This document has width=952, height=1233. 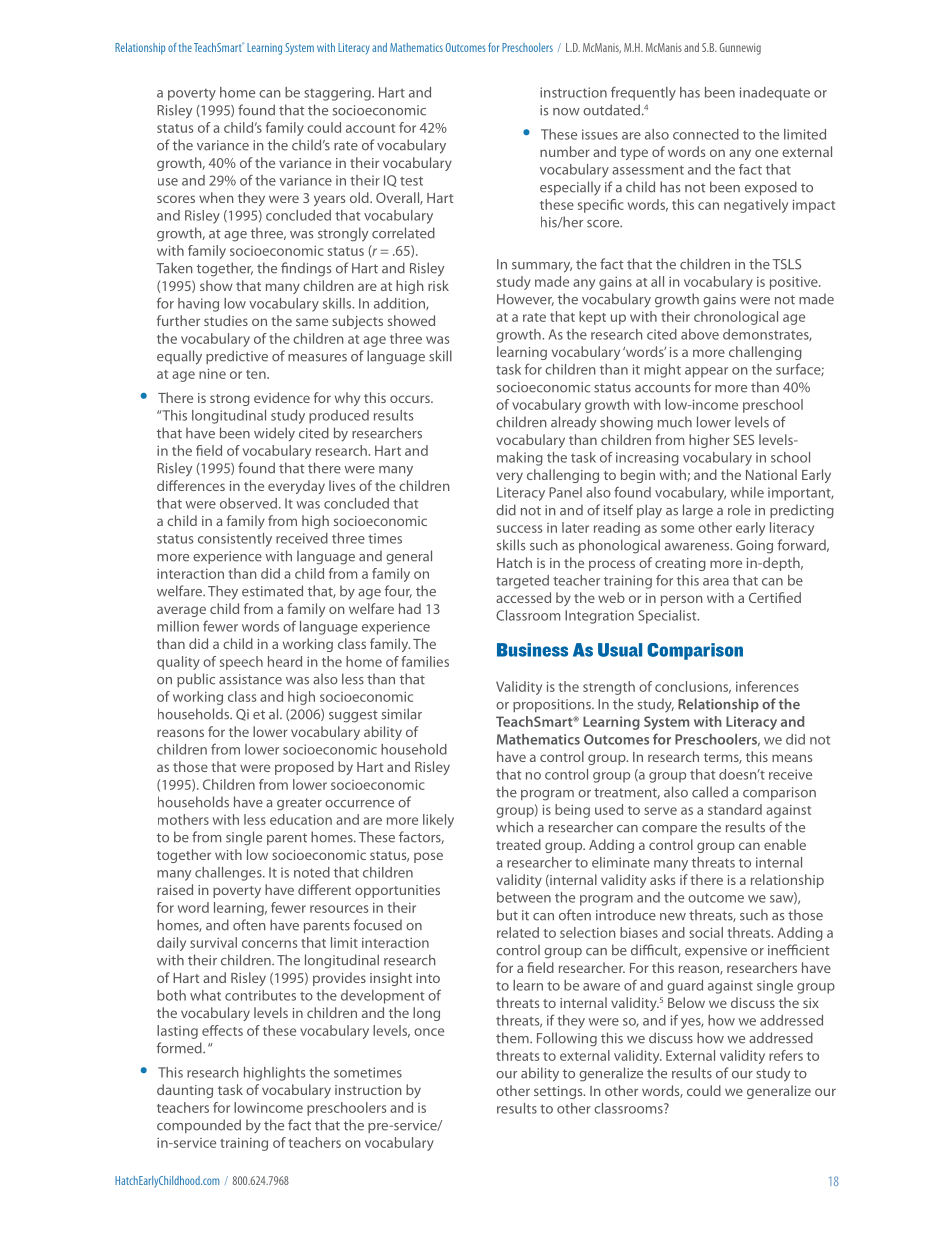 What do you see at coordinates (786, 1055) in the document?
I see `refers` at bounding box center [786, 1055].
